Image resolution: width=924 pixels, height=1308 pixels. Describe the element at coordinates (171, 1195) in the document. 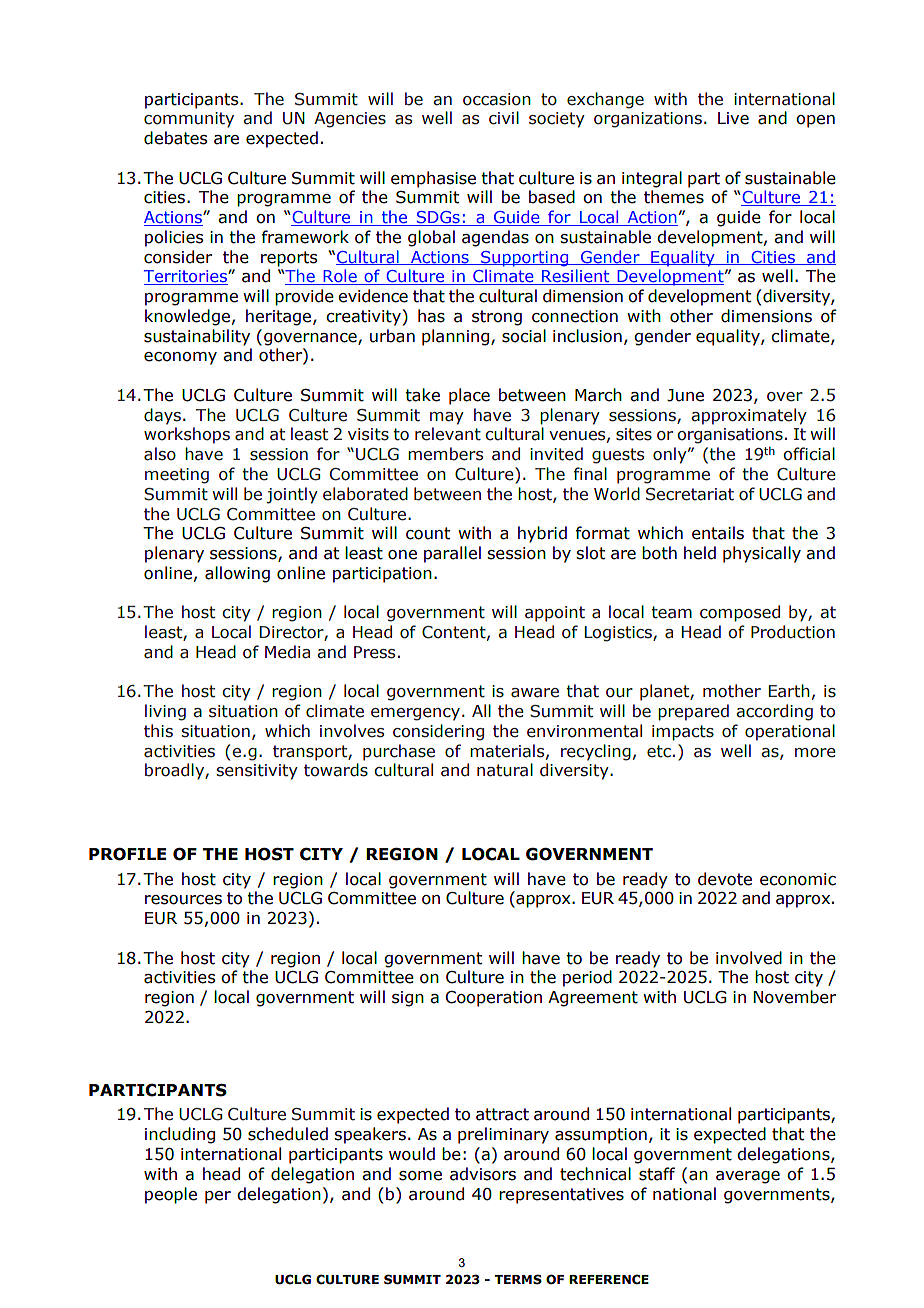

I see `people` at that location.
